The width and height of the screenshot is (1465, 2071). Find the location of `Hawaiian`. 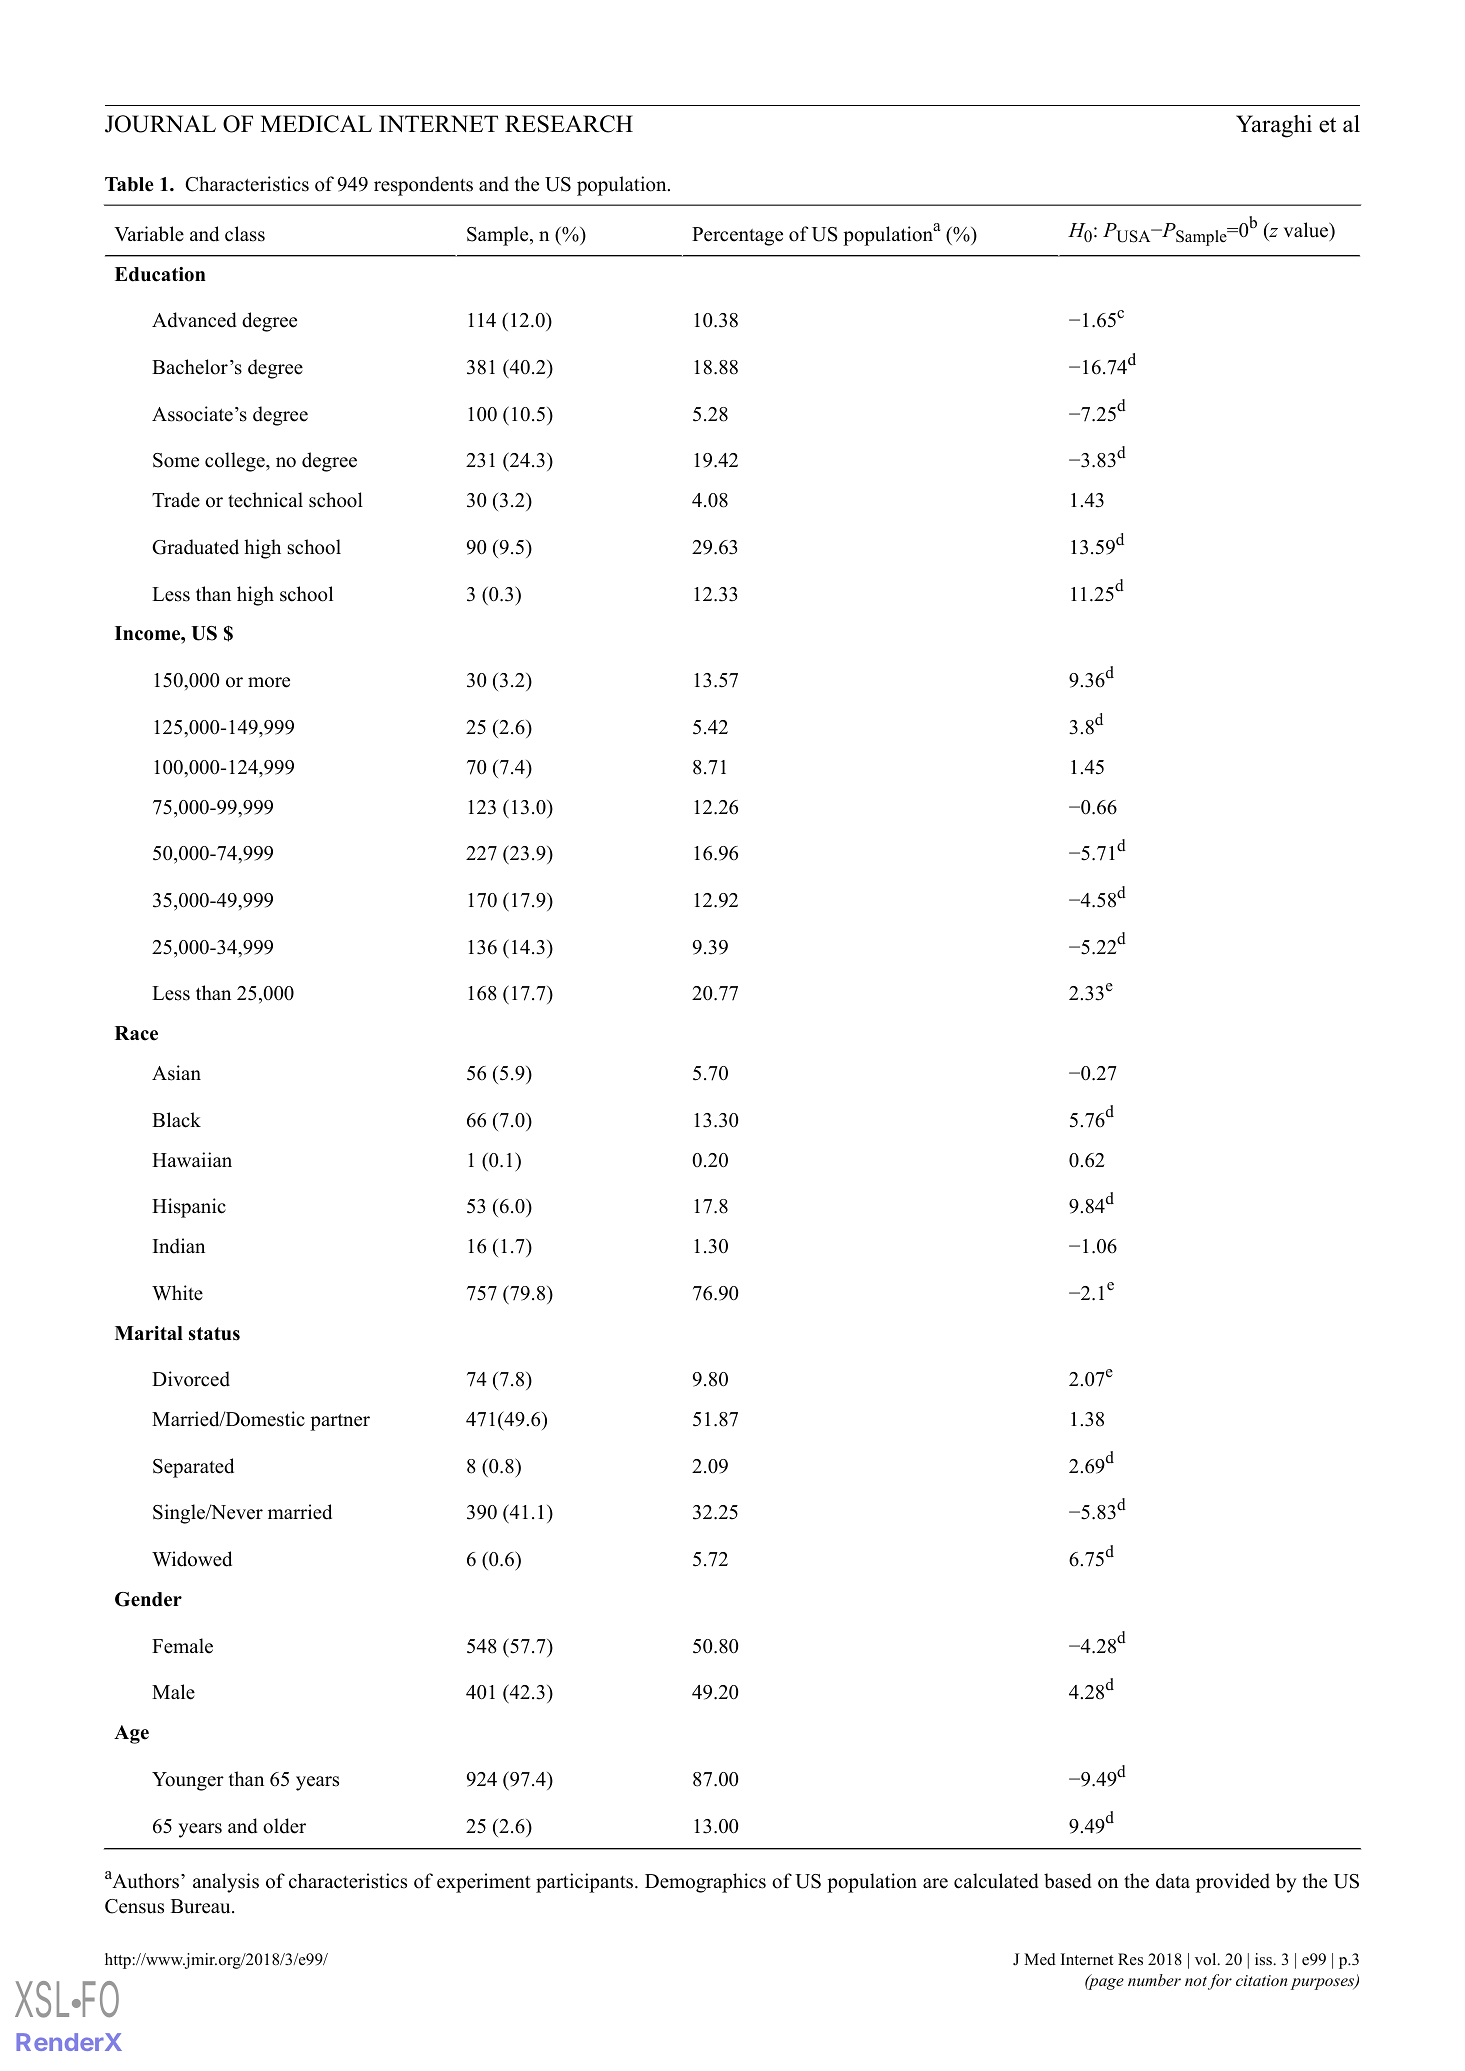

Hawaiian is located at coordinates (192, 1159).
